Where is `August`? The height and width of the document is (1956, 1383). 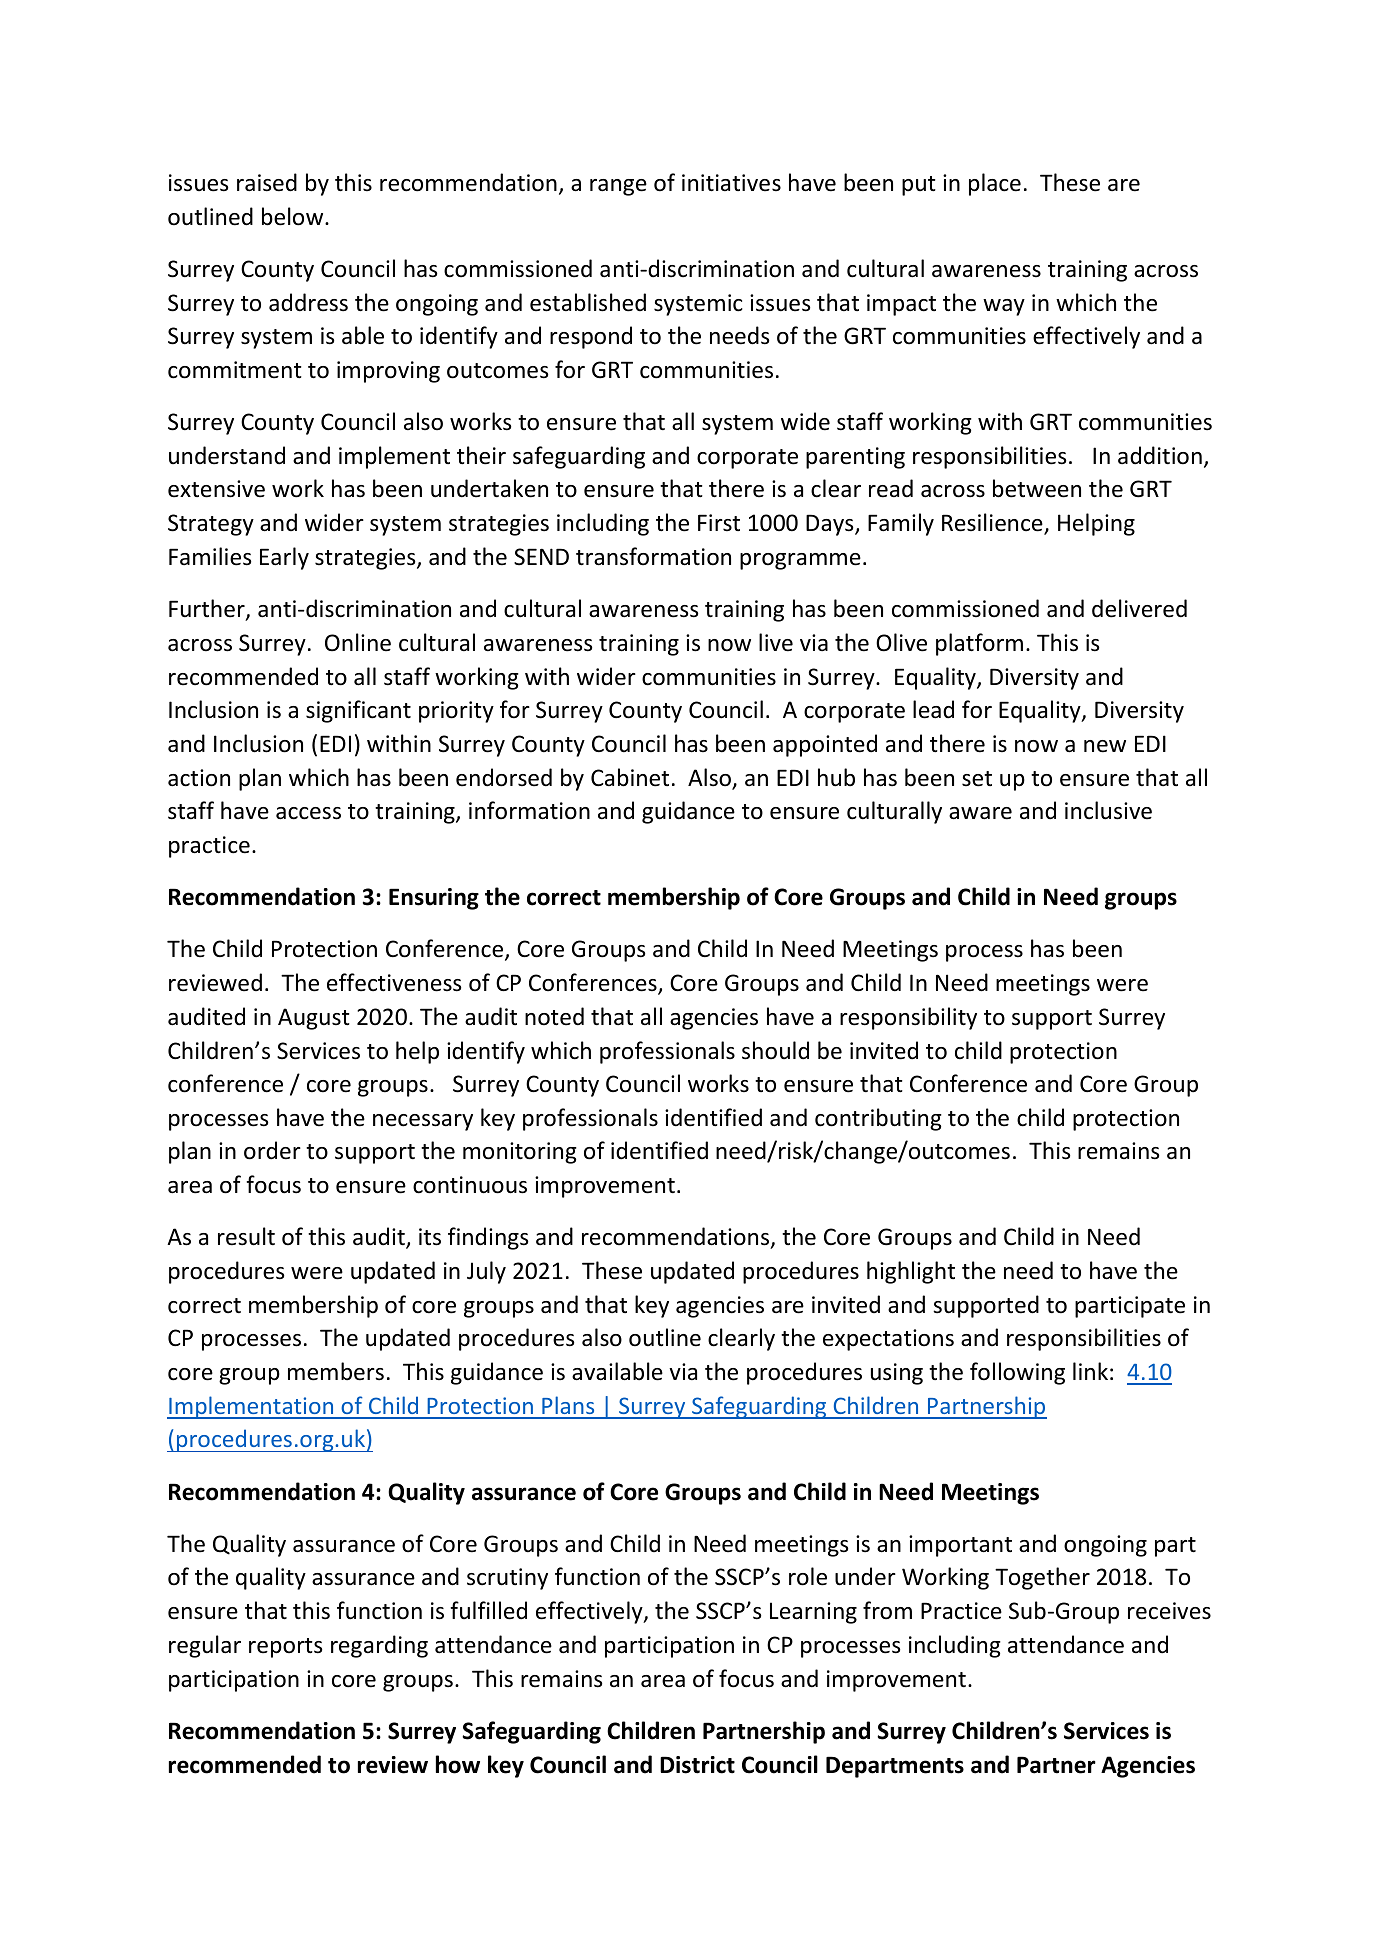
August is located at coordinates (314, 1019).
